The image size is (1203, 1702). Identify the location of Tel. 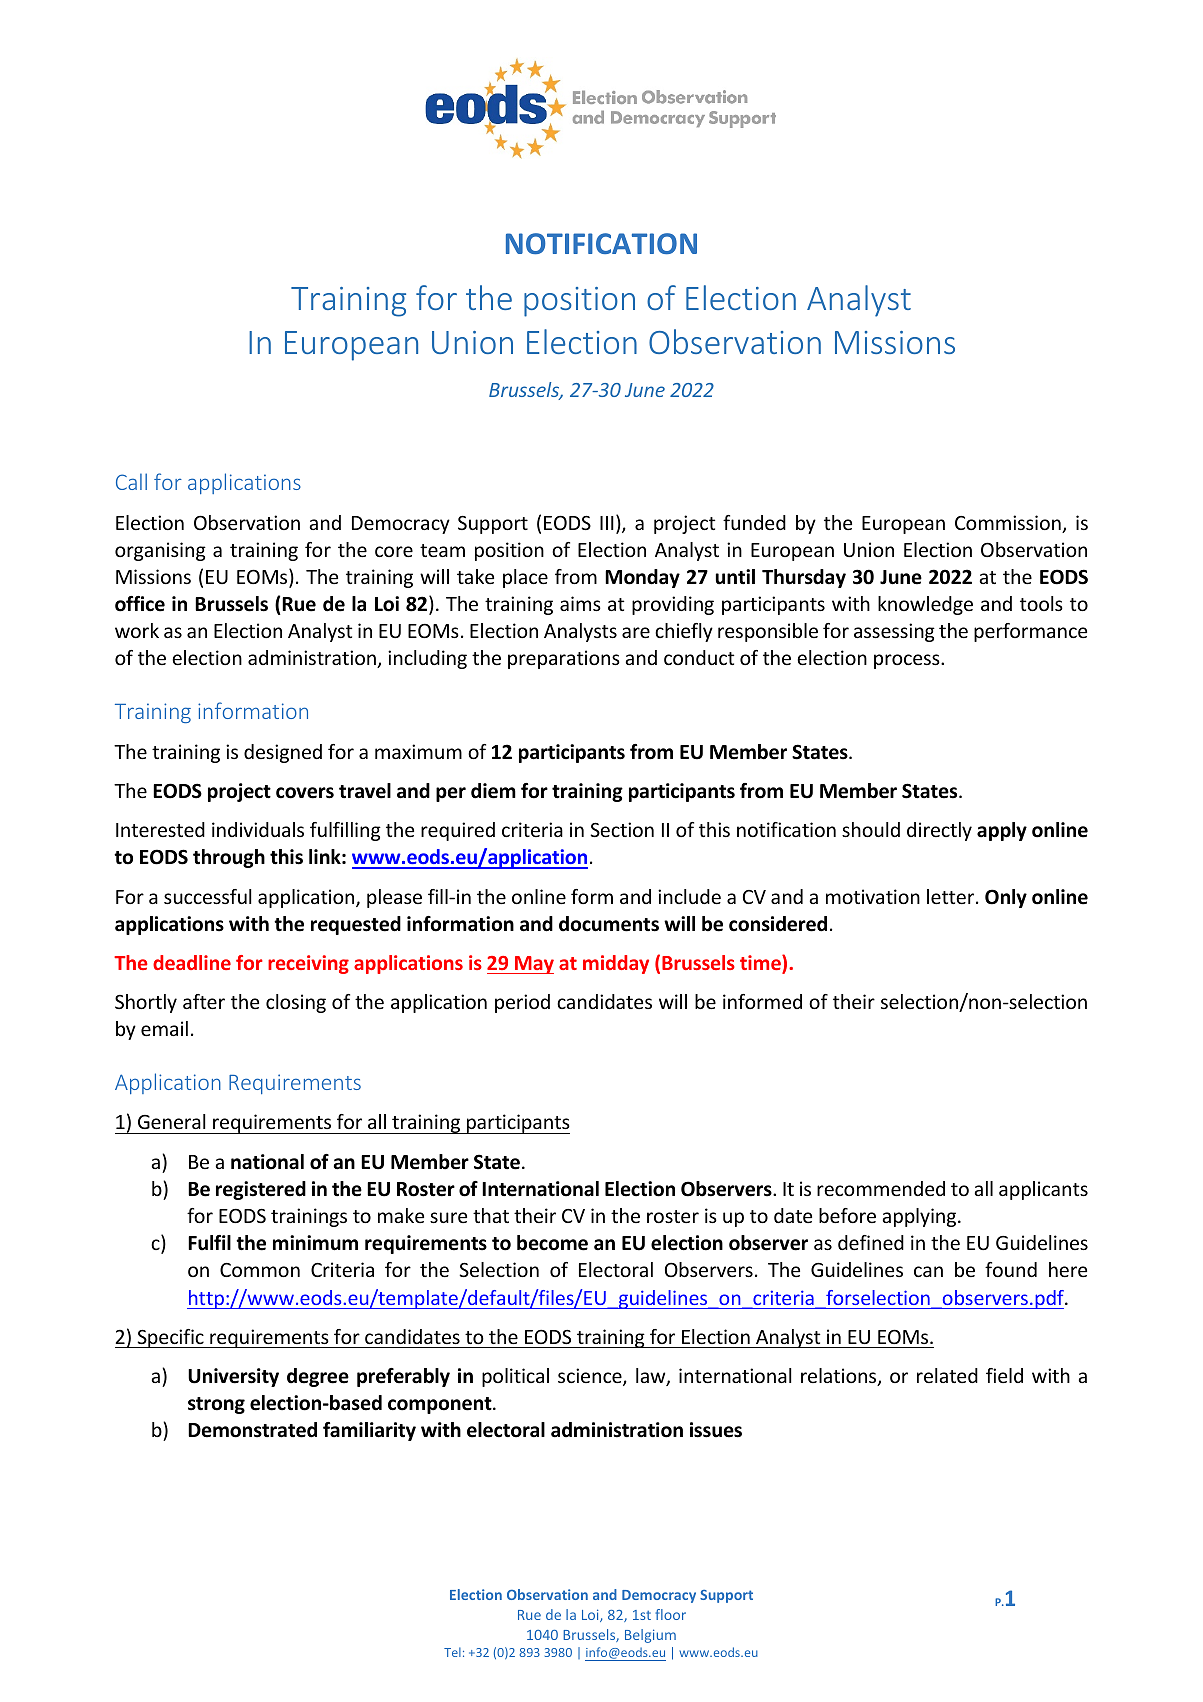
(452, 1652).
